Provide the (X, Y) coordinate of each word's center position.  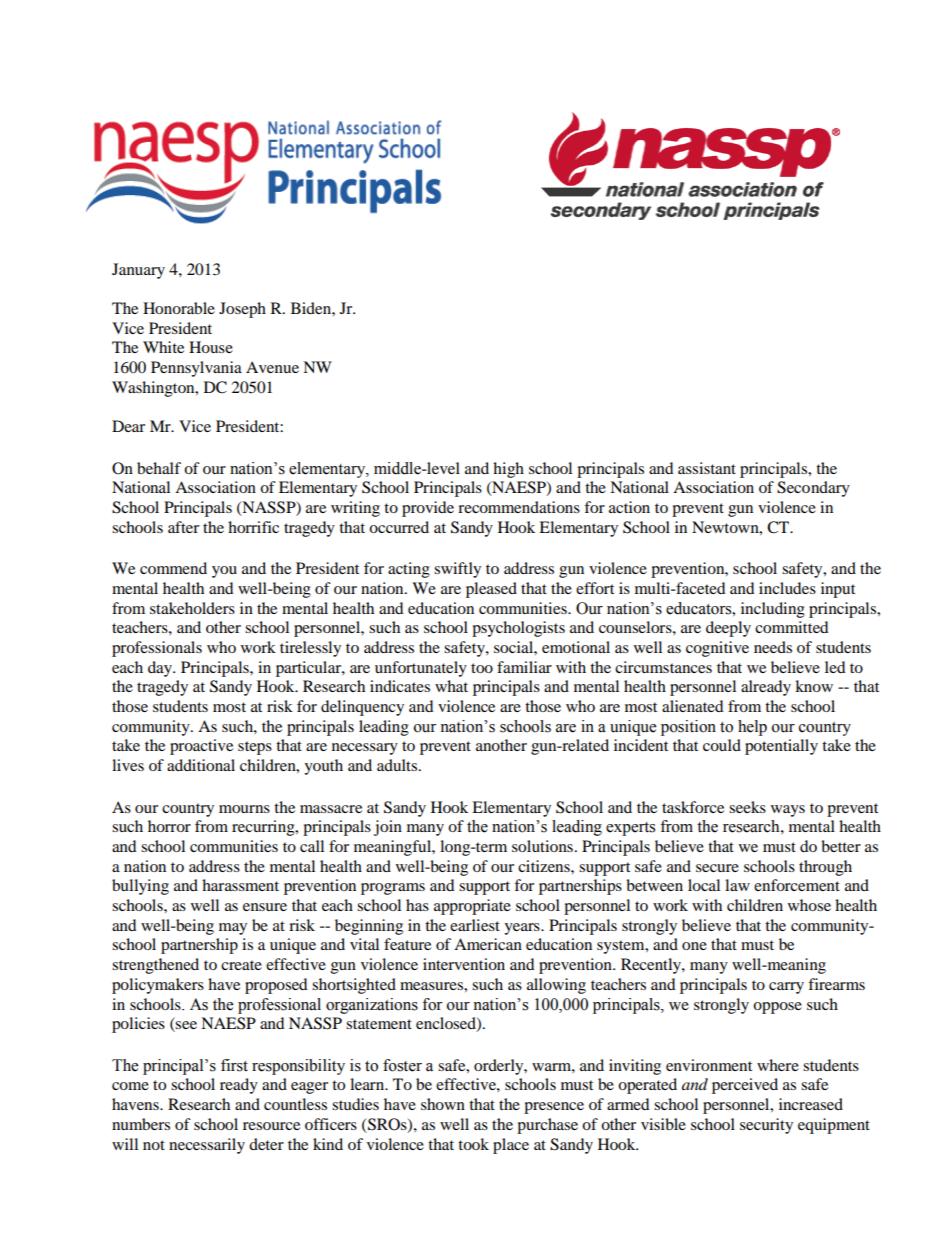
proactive (201, 747)
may (233, 929)
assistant (707, 468)
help (752, 728)
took (473, 1144)
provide (428, 509)
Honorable (179, 308)
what (451, 686)
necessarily (207, 1146)
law (737, 885)
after (183, 527)
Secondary (813, 489)
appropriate (472, 907)
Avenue (272, 367)
